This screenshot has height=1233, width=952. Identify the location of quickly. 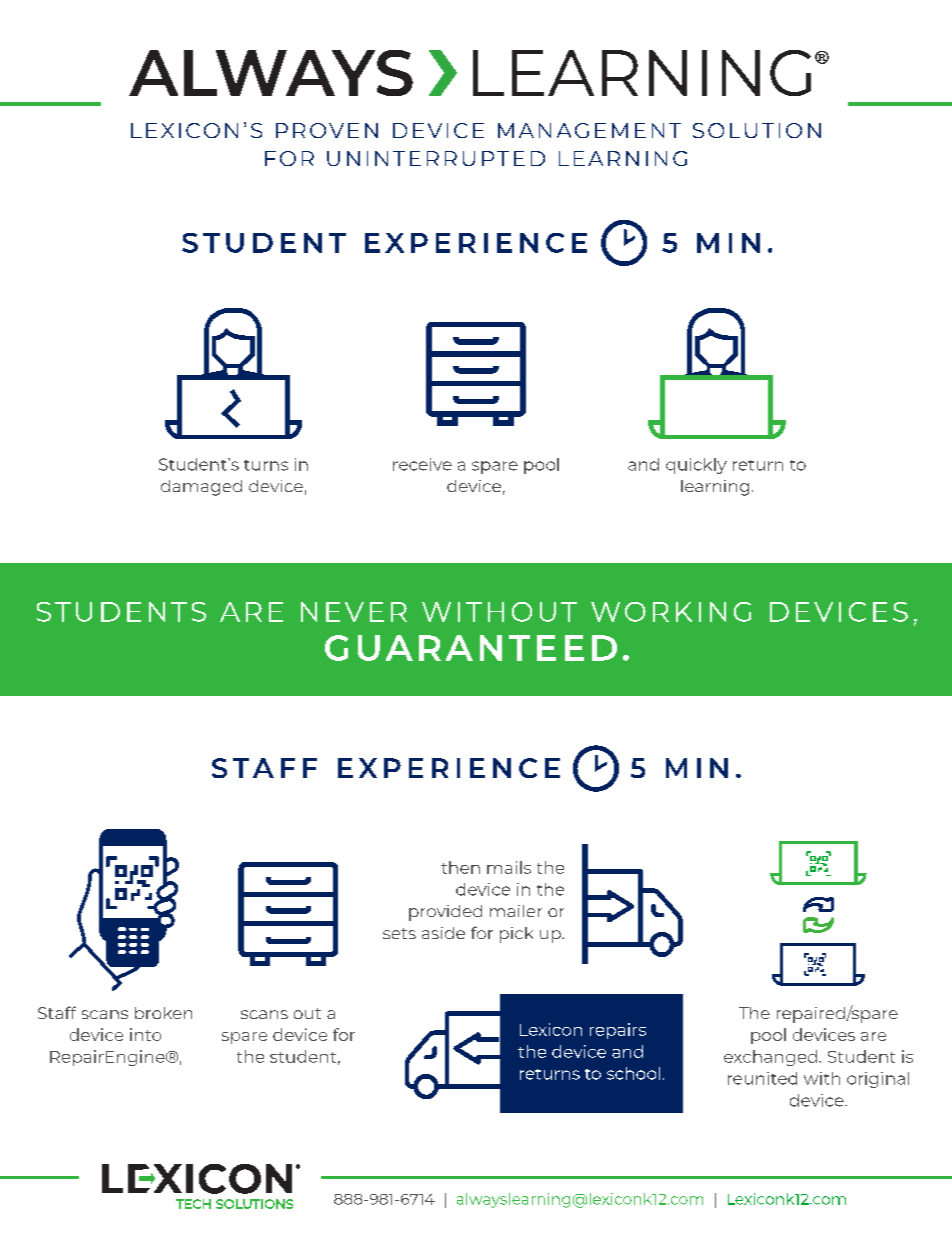
(696, 466).
